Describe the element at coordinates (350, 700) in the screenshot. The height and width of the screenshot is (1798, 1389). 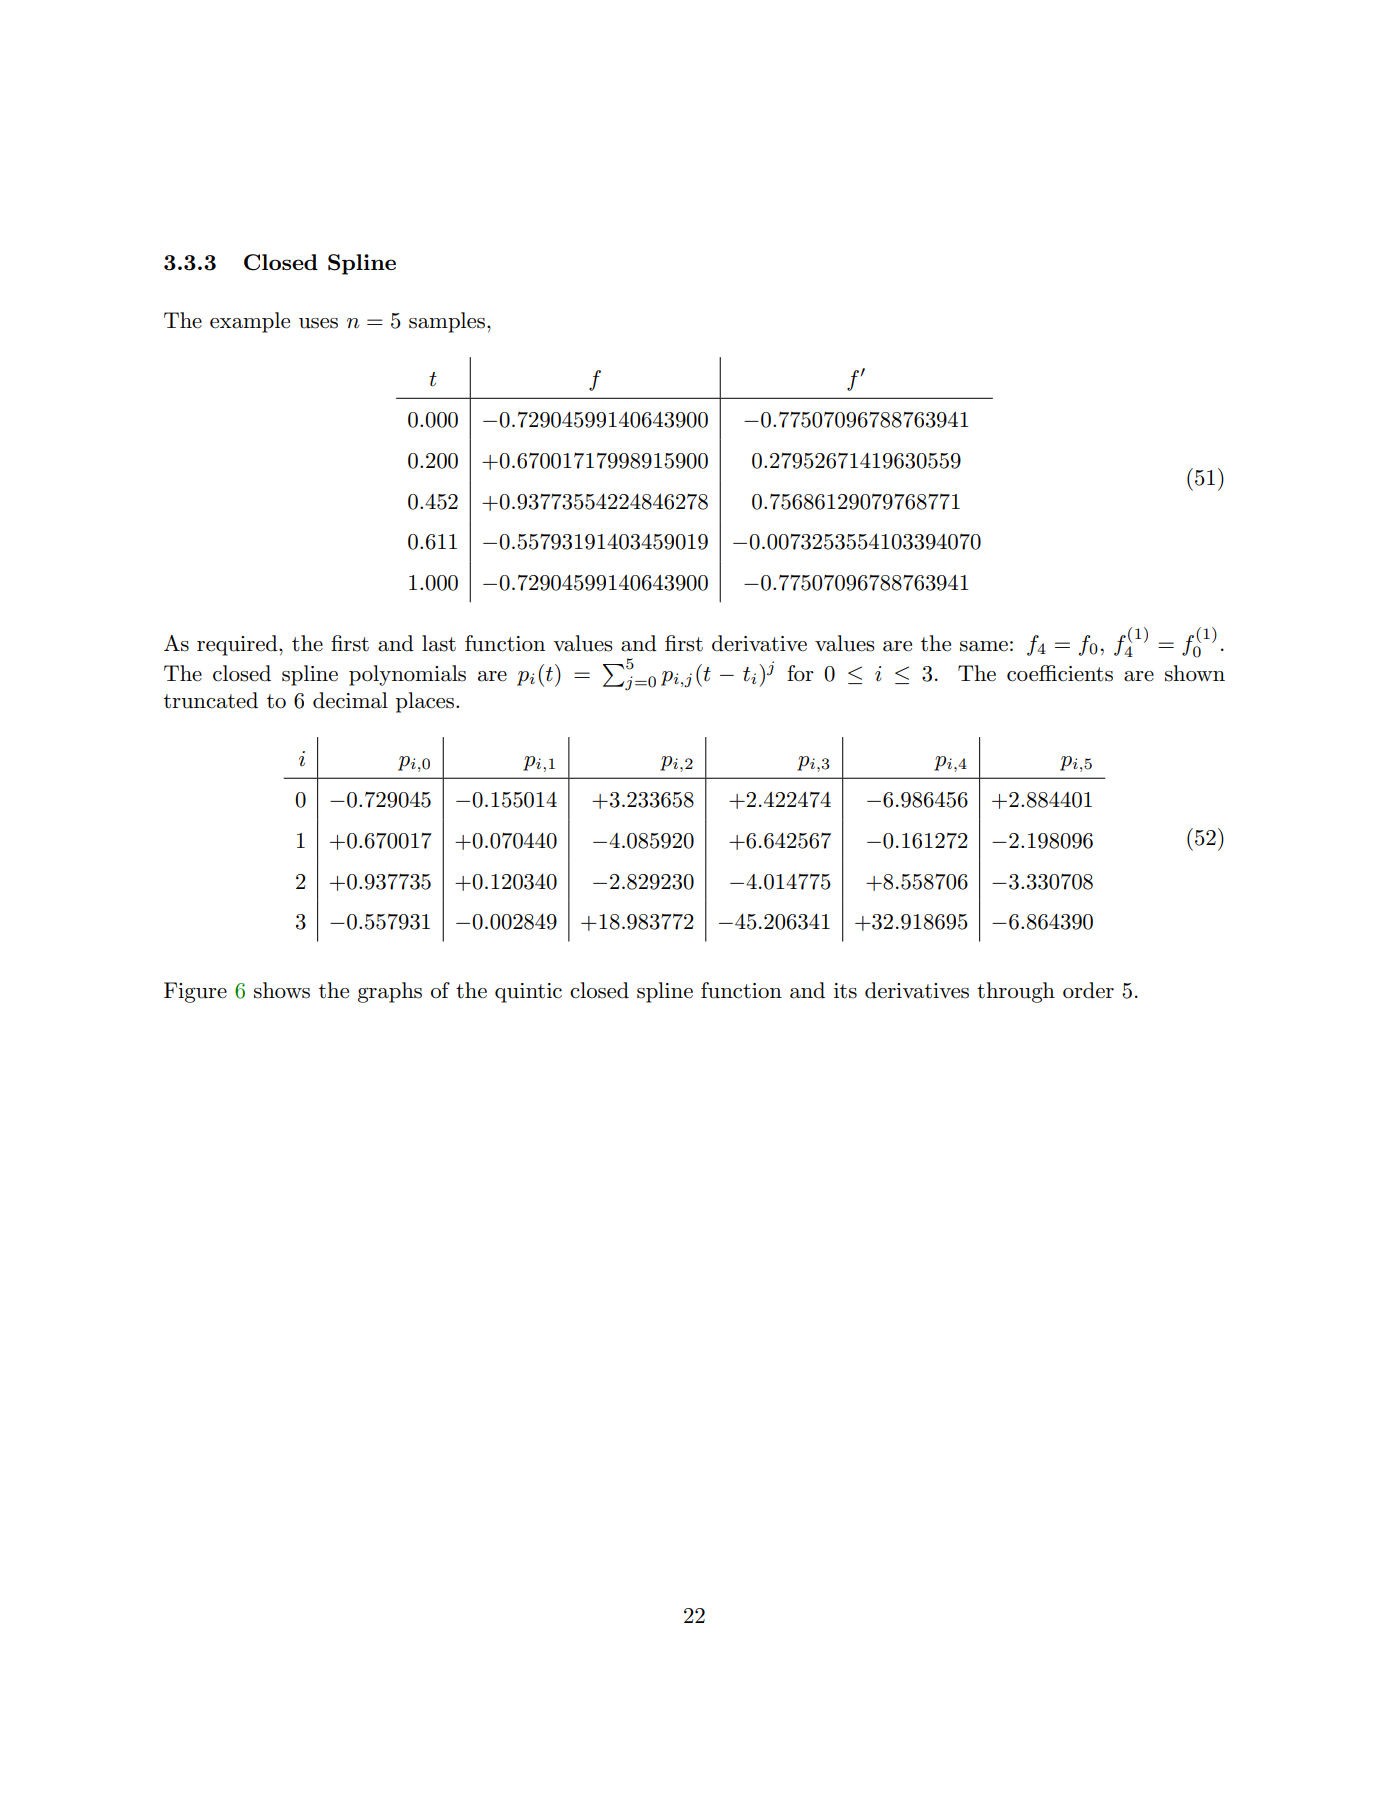
I see `decimal` at that location.
